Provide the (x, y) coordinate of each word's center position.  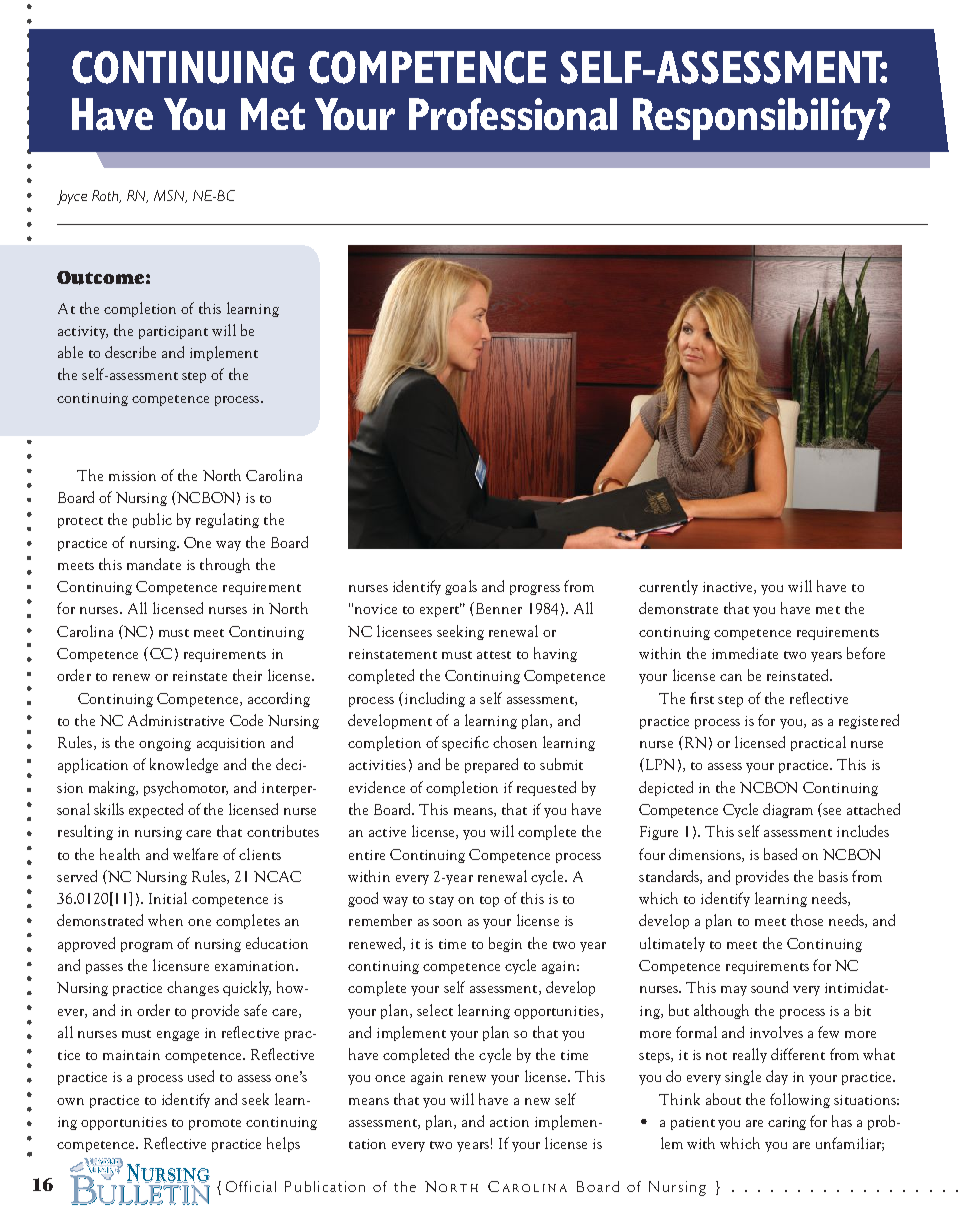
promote (215, 1124)
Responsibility (755, 119)
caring (787, 1123)
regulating (227, 520)
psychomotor (186, 788)
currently (668, 587)
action (509, 1122)
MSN (170, 196)
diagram (788, 810)
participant (173, 332)
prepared (491, 765)
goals (461, 587)
